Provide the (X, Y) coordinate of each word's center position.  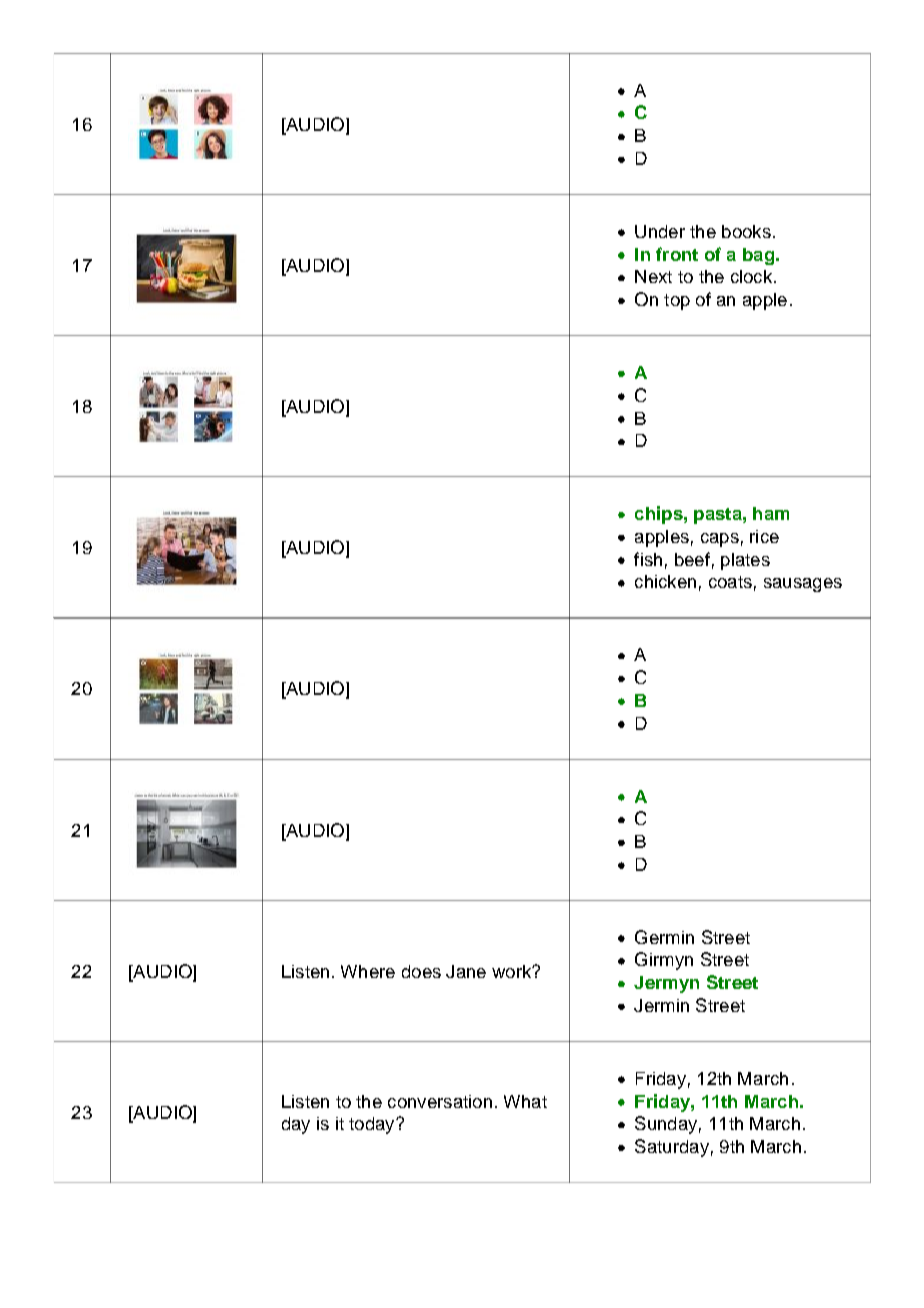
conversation (440, 1101)
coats (730, 582)
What (525, 1101)
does (421, 971)
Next (653, 276)
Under (660, 231)
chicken (665, 581)
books (746, 231)
